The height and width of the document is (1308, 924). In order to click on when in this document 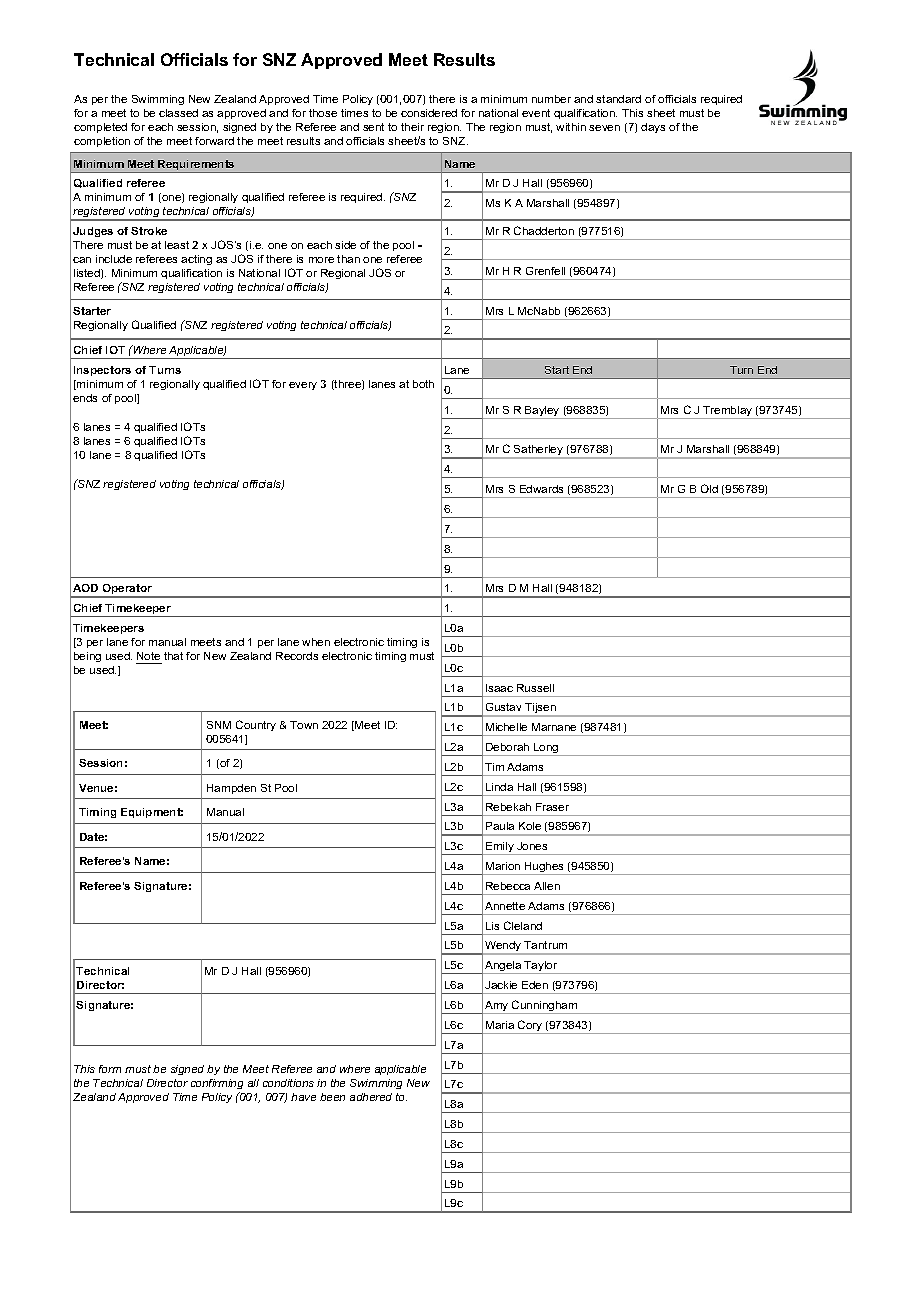, I will do `click(316, 642)`.
